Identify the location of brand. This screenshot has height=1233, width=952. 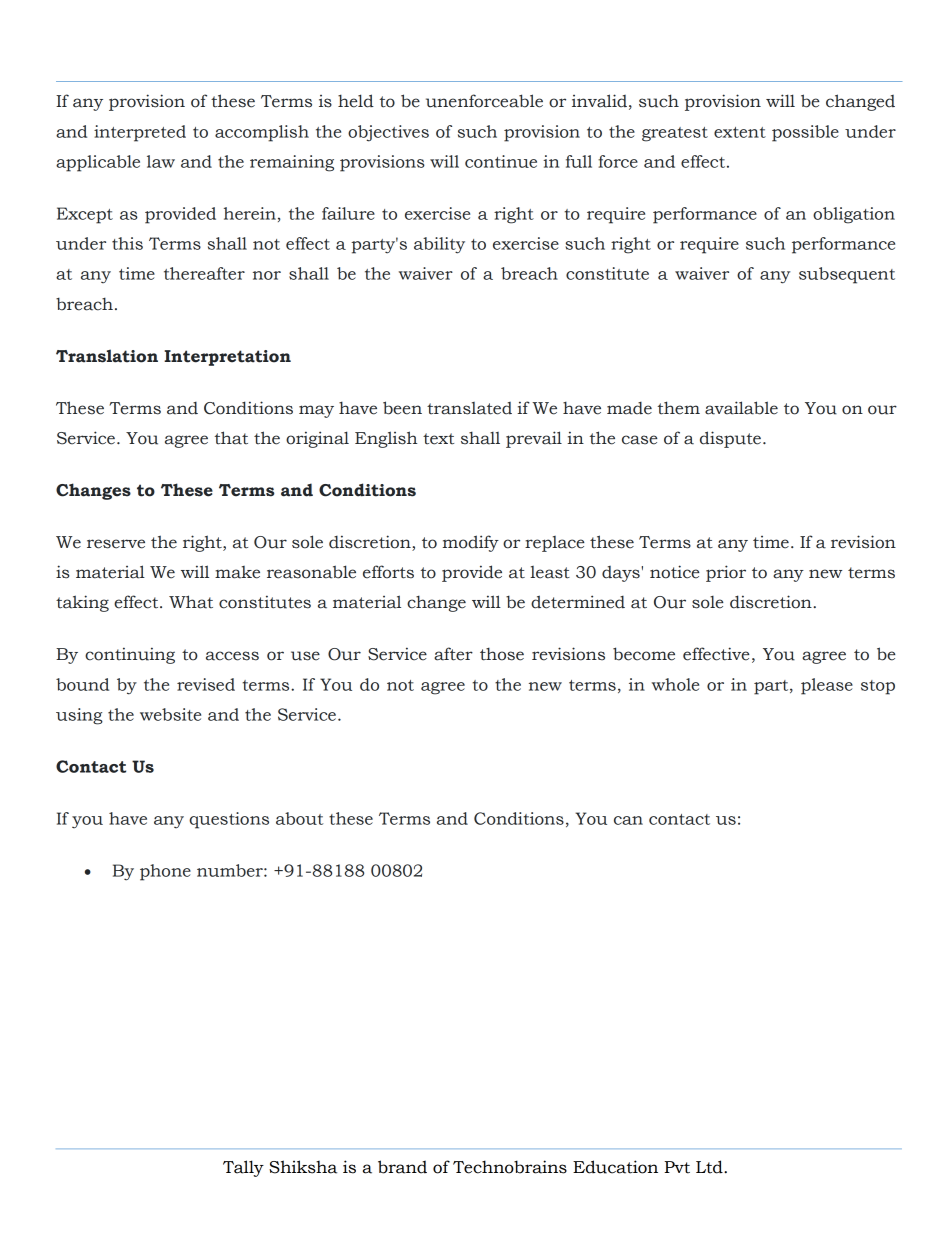
(402, 1167).
